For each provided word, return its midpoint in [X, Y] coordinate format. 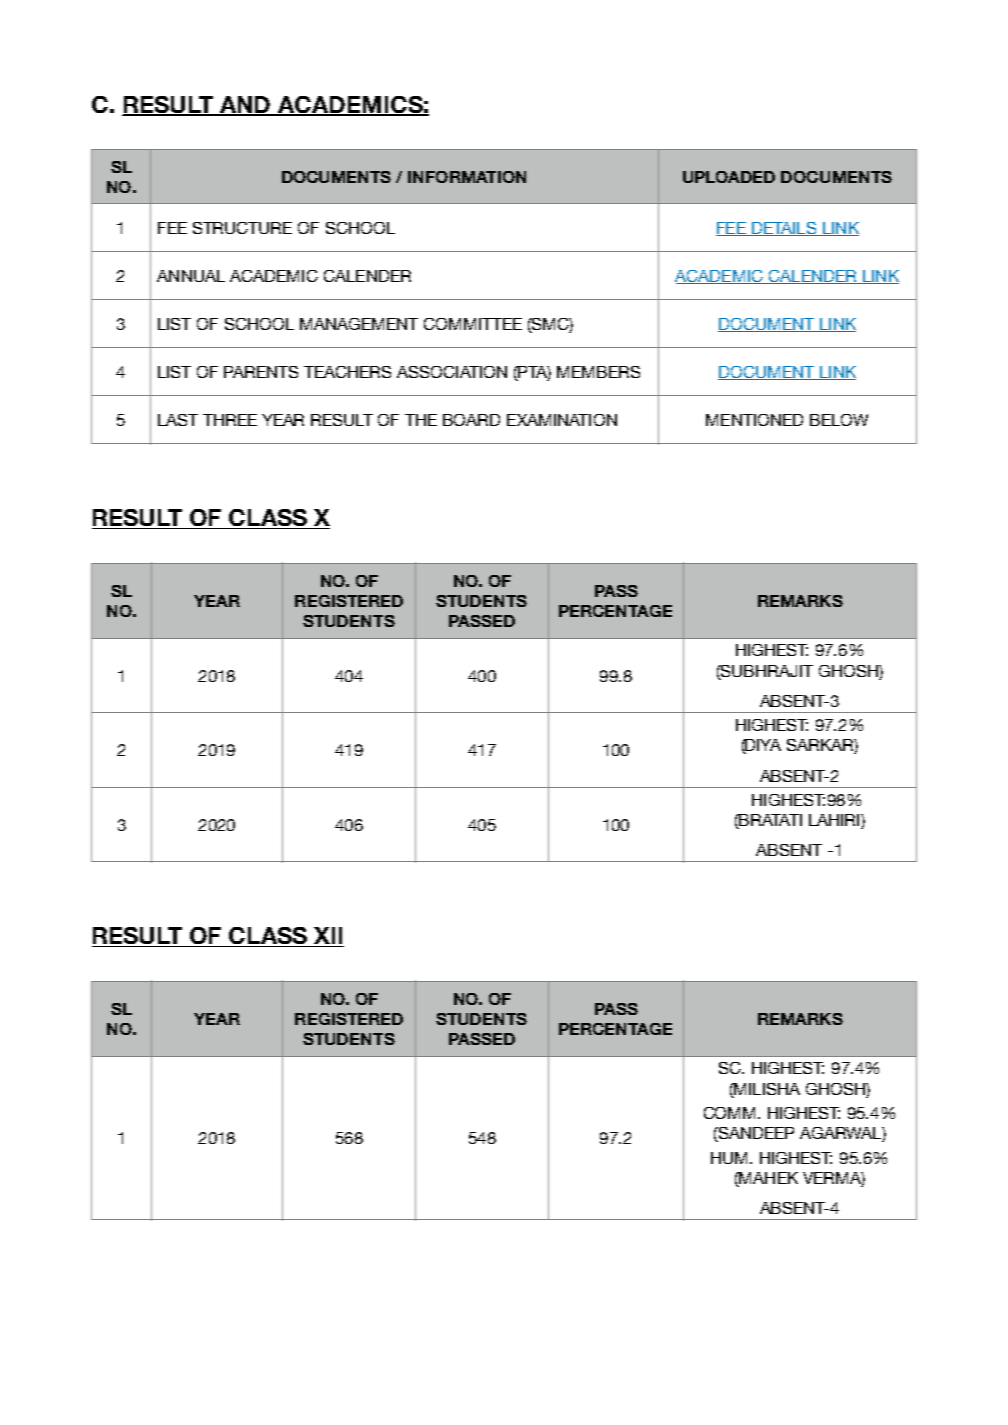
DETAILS [784, 229]
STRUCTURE [242, 228]
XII [328, 937]
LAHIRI [835, 820]
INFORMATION [467, 177]
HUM [731, 1158]
